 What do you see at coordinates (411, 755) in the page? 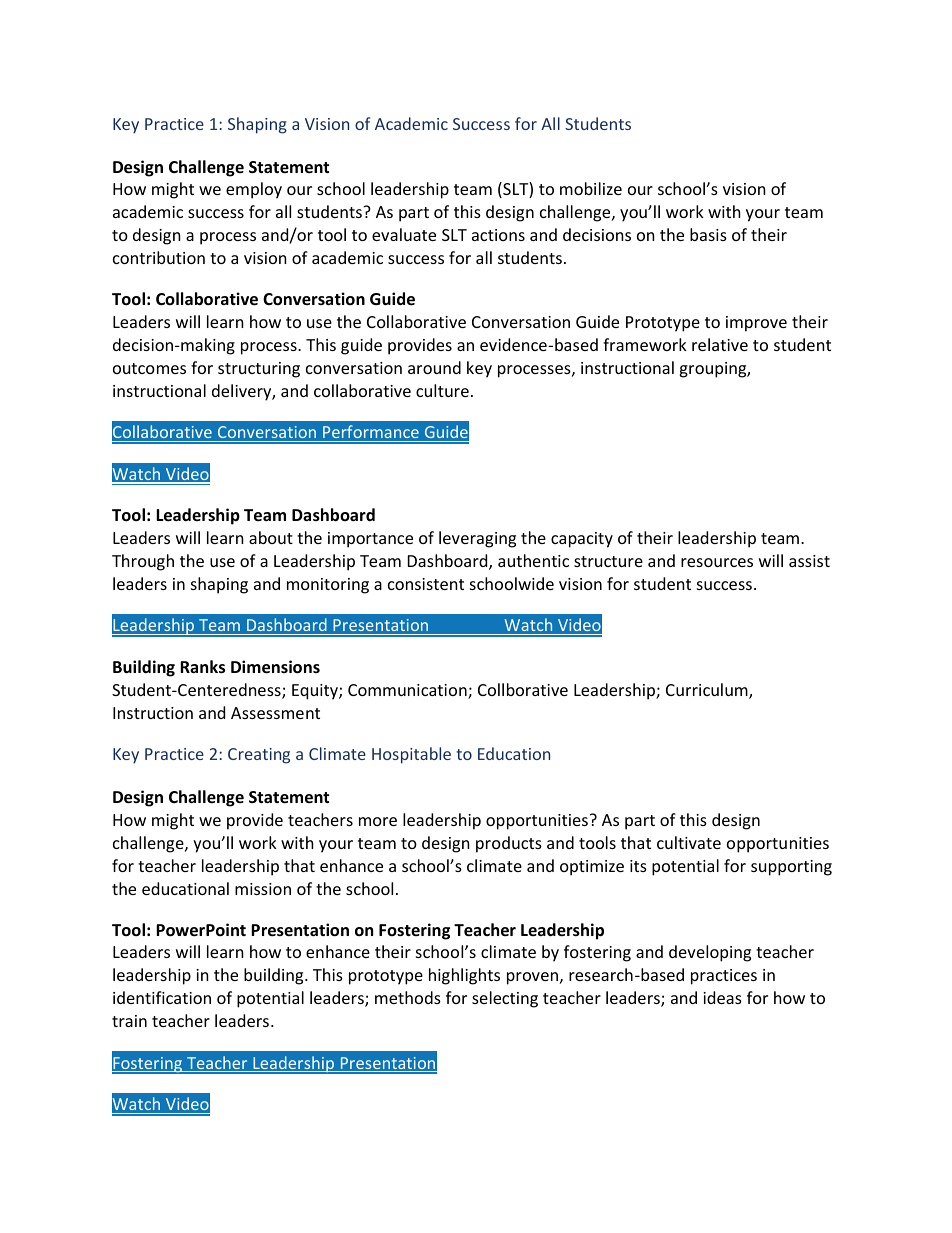
I see `Hospitable` at bounding box center [411, 755].
